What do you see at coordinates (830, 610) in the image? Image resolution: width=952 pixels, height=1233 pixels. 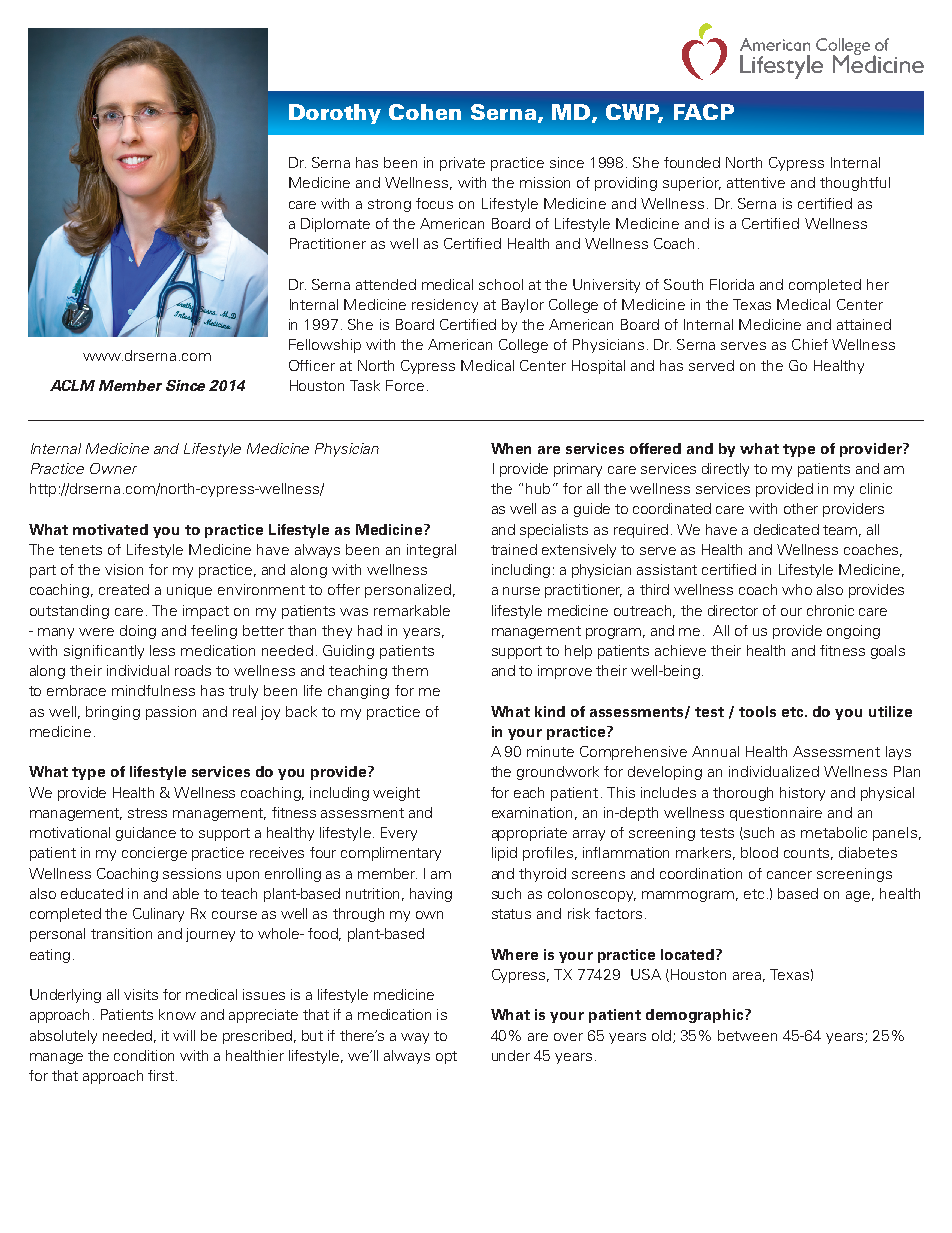 I see `chronic` at bounding box center [830, 610].
